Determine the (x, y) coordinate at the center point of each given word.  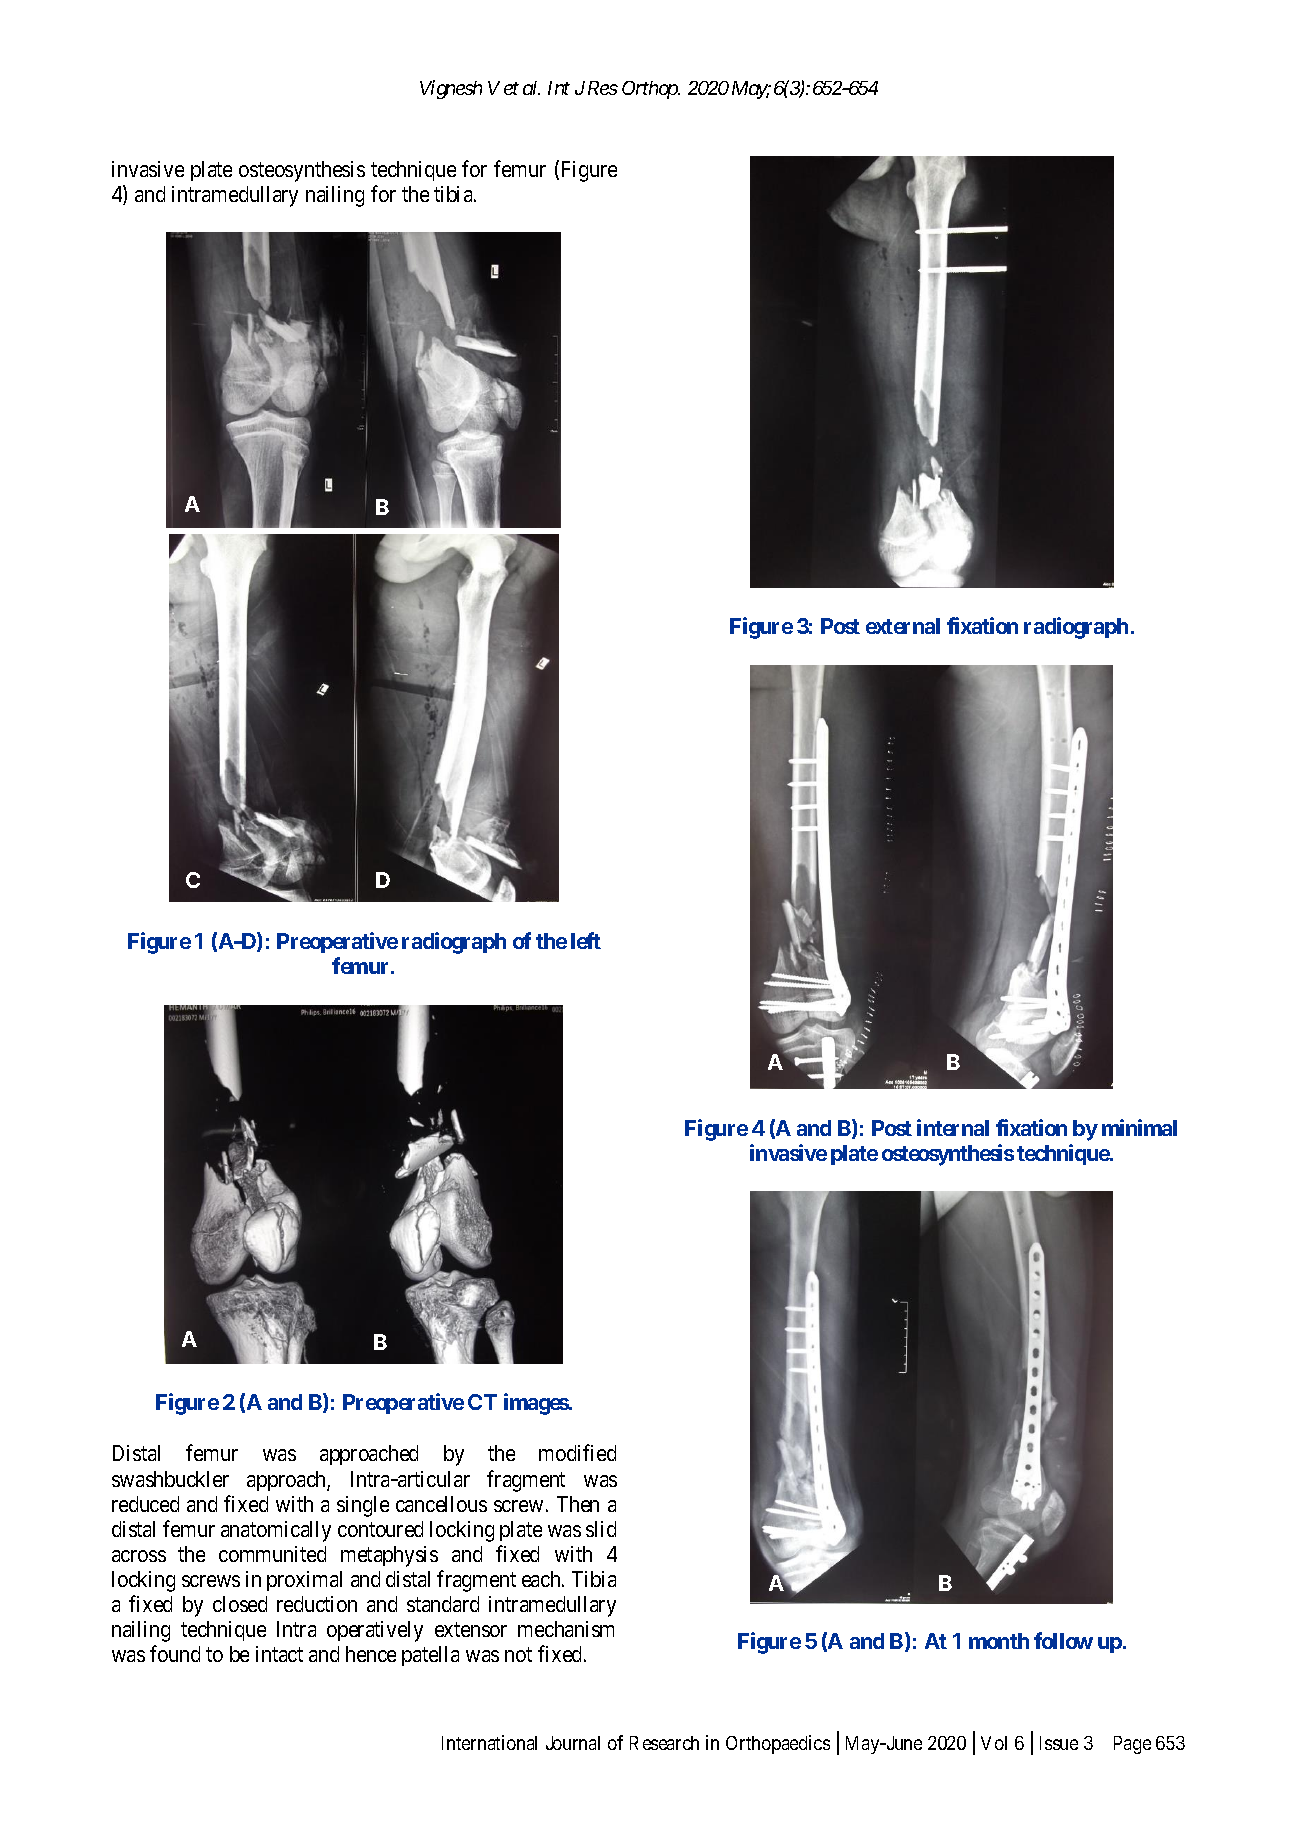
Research (664, 1743)
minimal (1139, 1127)
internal (953, 1127)
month (999, 1641)
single (363, 1506)
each (542, 1579)
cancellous (441, 1504)
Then (578, 1504)
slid (601, 1529)
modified (577, 1453)
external (903, 626)
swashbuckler (170, 1479)
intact (279, 1654)
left (586, 940)
